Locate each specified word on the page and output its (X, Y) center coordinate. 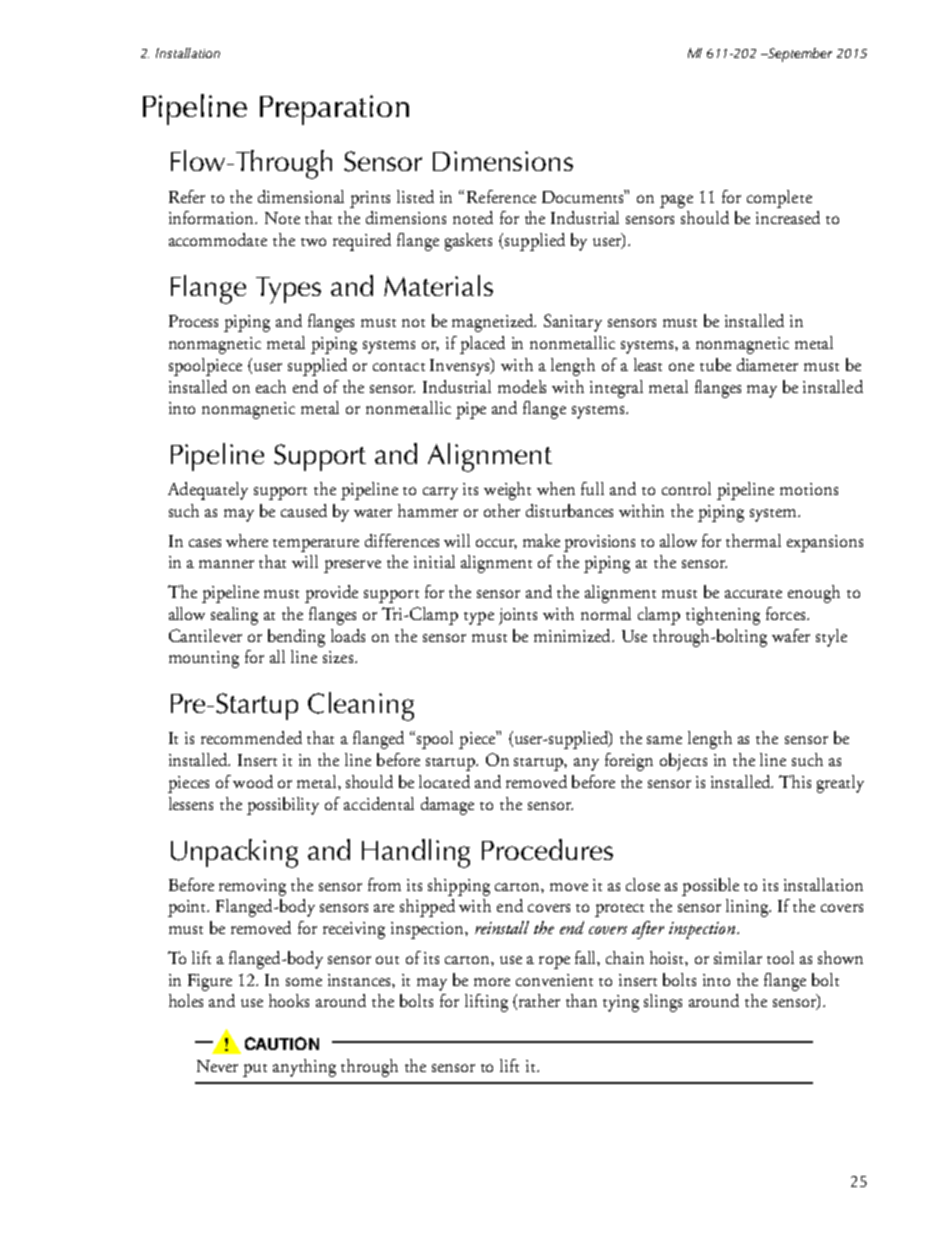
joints (518, 616)
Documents (584, 196)
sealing (234, 616)
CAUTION (282, 1043)
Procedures (547, 849)
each (271, 386)
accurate (753, 594)
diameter (767, 364)
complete (779, 199)
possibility (283, 806)
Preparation (334, 110)
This (795, 781)
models (522, 386)
